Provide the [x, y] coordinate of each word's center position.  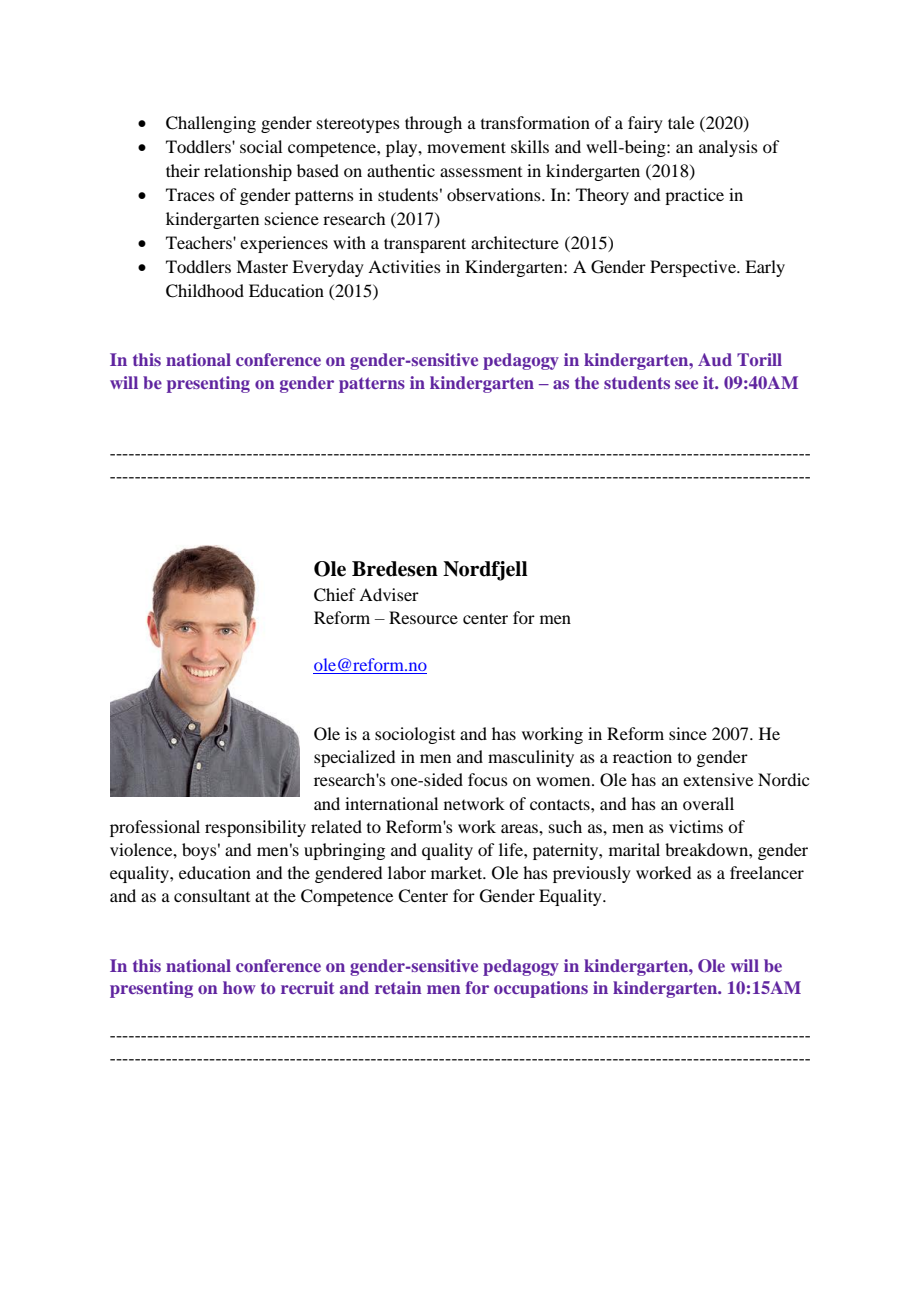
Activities [404, 266]
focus [488, 779]
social [261, 146]
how [239, 987]
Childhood [205, 291]
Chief [335, 595]
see [686, 384]
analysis [728, 148]
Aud [715, 359]
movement [466, 147]
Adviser [389, 594]
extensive [718, 779]
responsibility [255, 828]
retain [398, 987]
